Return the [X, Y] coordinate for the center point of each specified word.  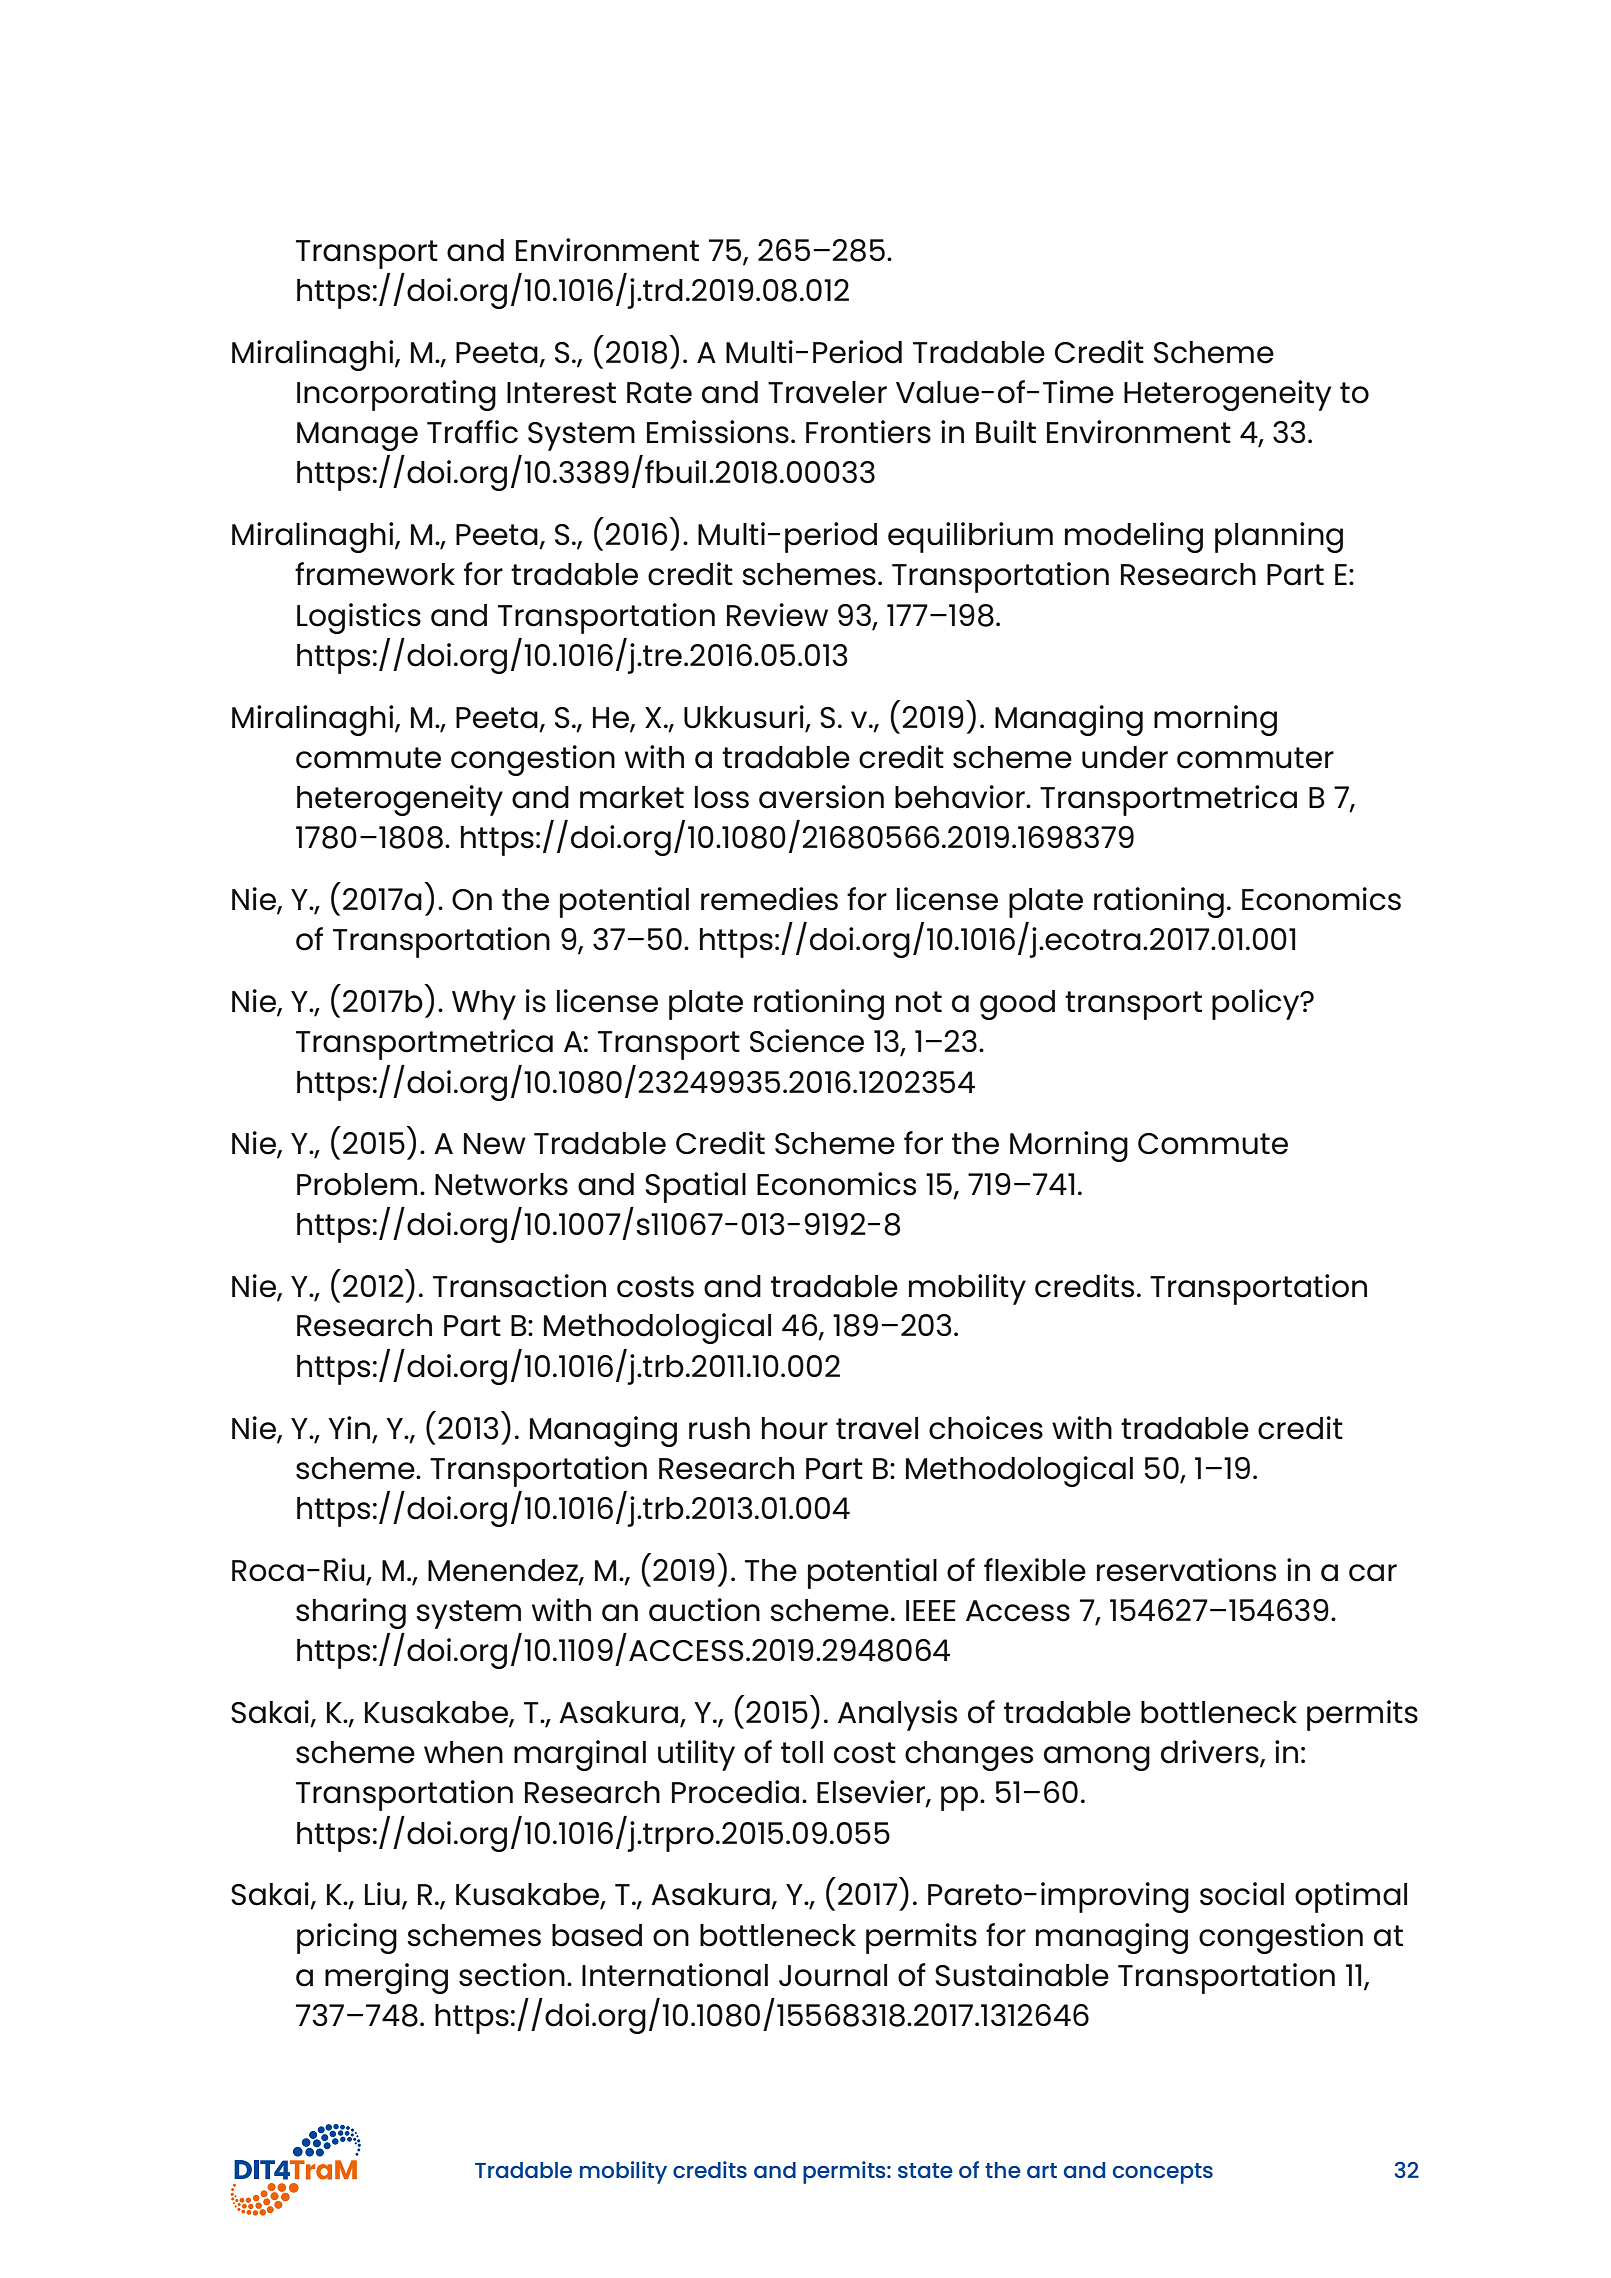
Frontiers [868, 432]
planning [1279, 537]
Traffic [472, 432]
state [925, 2170]
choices [986, 1428]
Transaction [519, 1286]
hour [795, 1428]
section [512, 1975]
